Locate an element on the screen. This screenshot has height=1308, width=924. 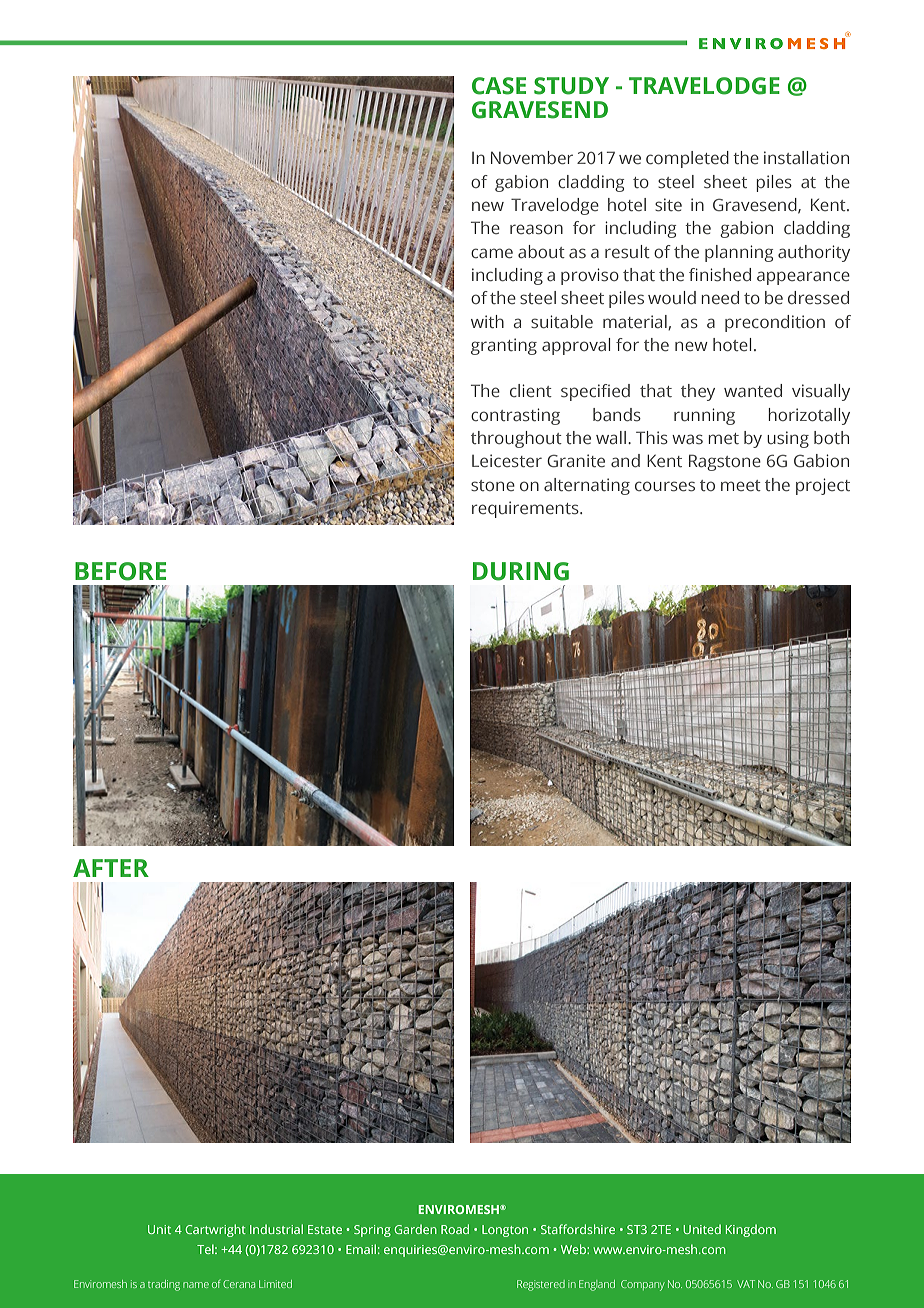
CASE is located at coordinates (499, 86).
